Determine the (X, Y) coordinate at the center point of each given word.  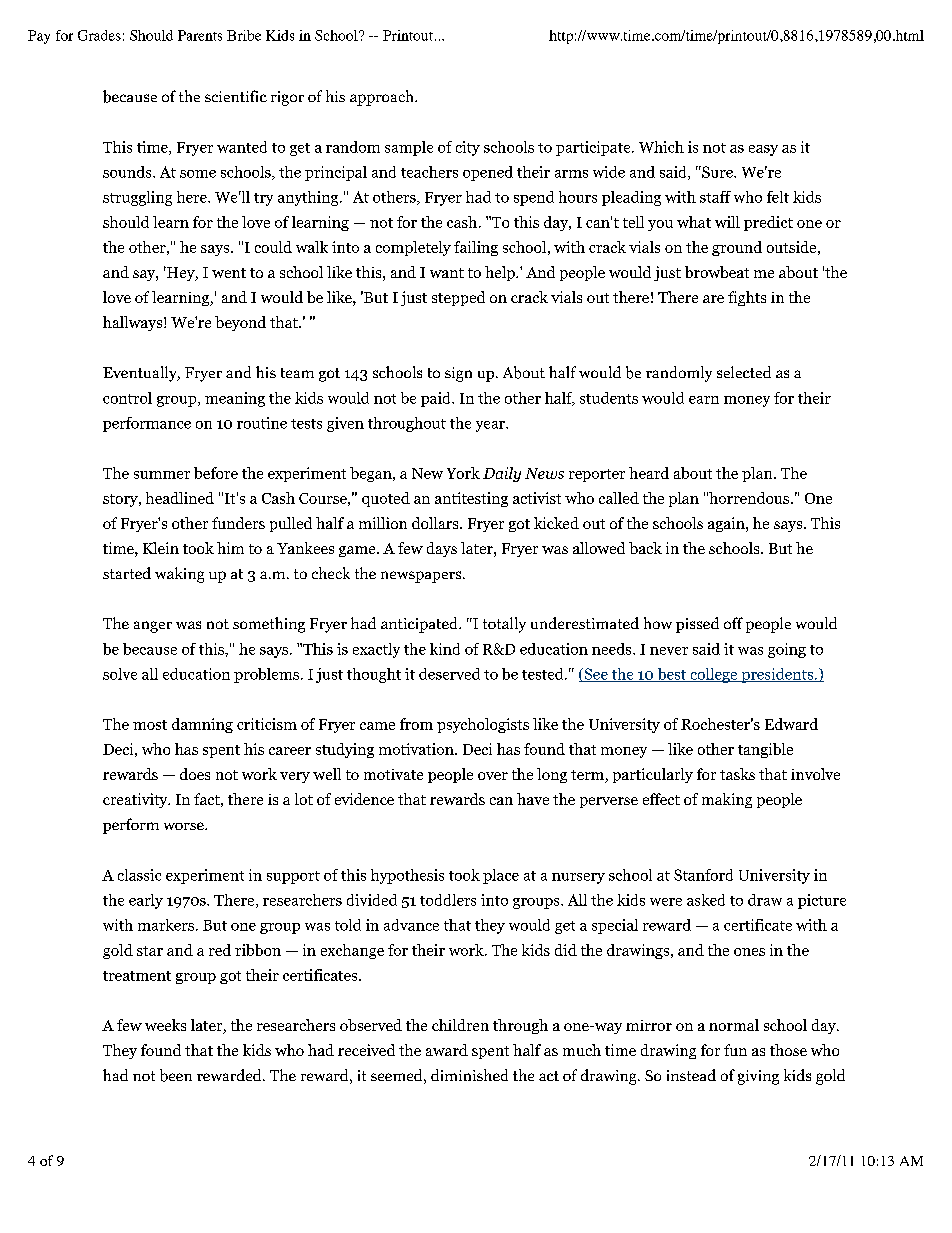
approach (383, 98)
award (447, 1050)
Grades (99, 35)
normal (734, 1025)
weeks (165, 1025)
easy (763, 150)
